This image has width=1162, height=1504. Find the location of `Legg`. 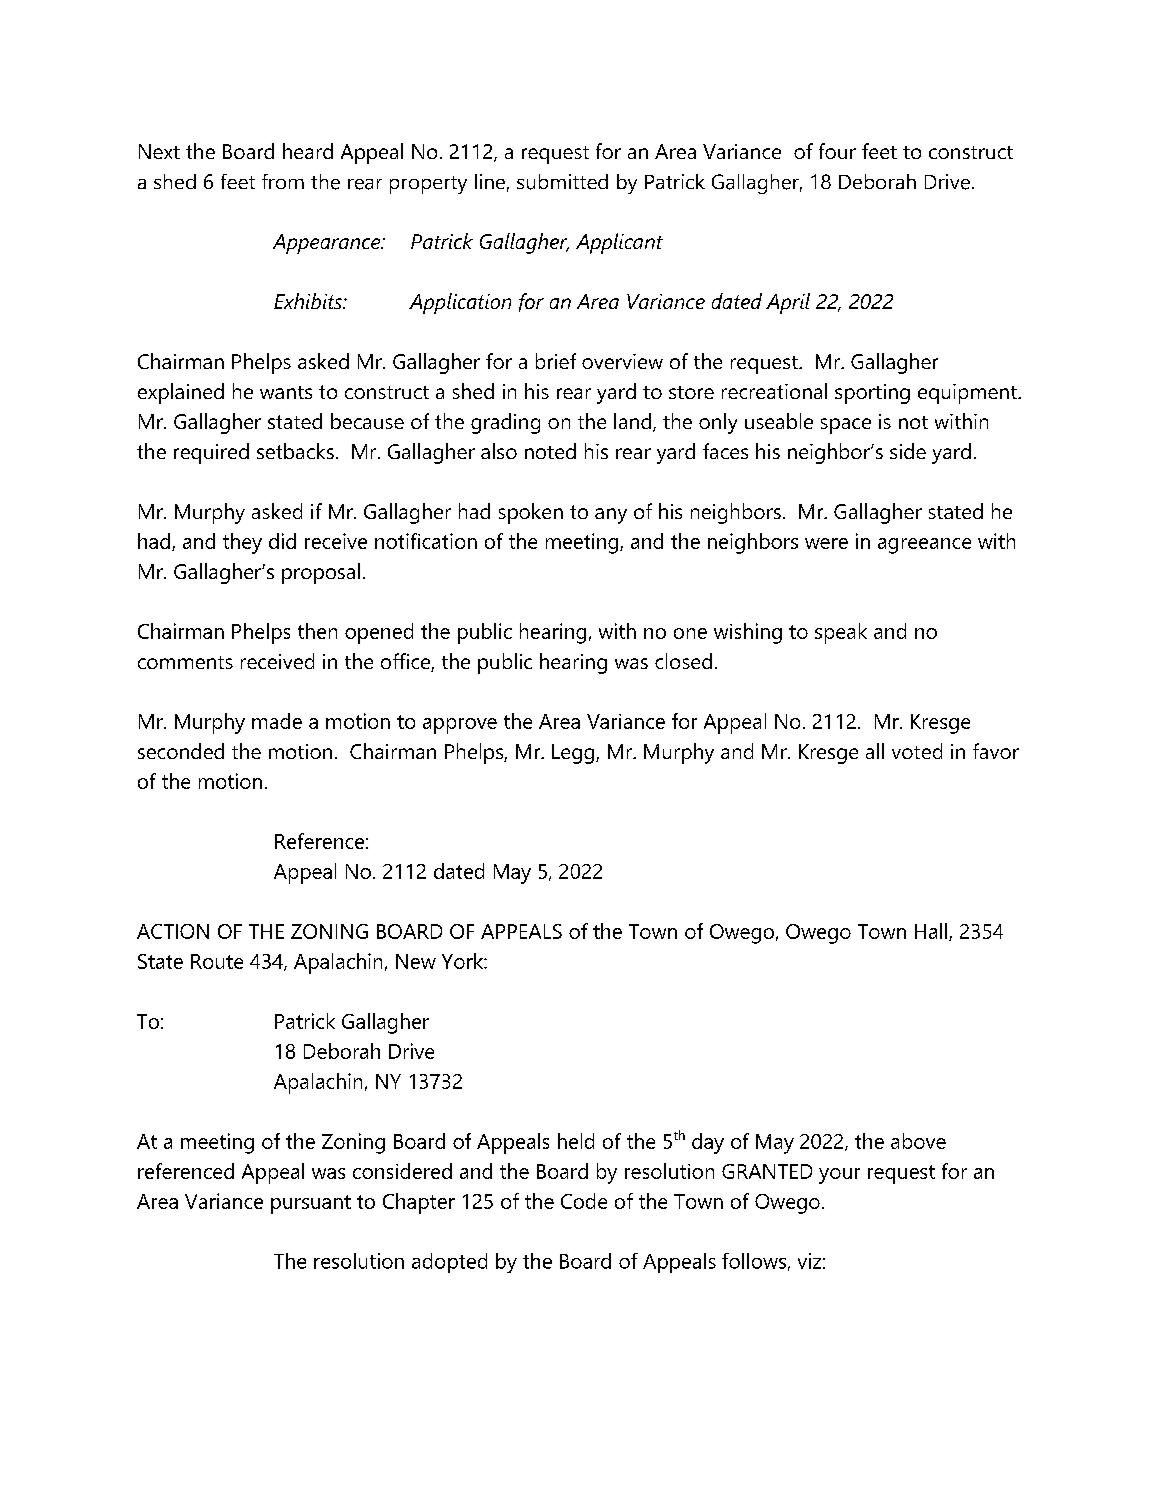

Legg is located at coordinates (574, 754).
